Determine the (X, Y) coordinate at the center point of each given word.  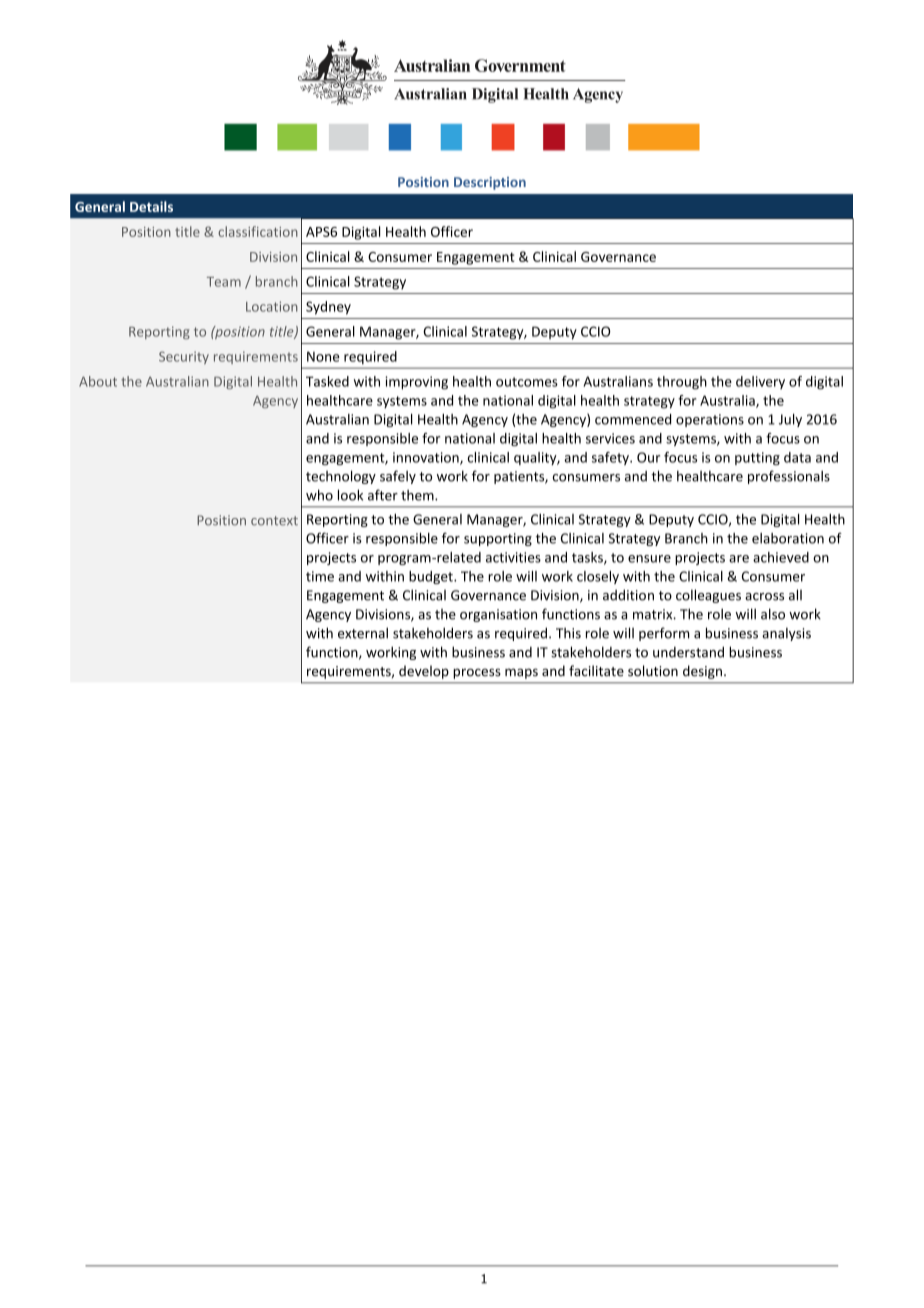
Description (490, 183)
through (682, 383)
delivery (760, 382)
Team (224, 282)
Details (151, 206)
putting (757, 458)
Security (184, 357)
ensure (649, 559)
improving (416, 383)
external (363, 633)
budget (432, 577)
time (320, 576)
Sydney (328, 308)
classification (258, 231)
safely (398, 477)
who (319, 495)
